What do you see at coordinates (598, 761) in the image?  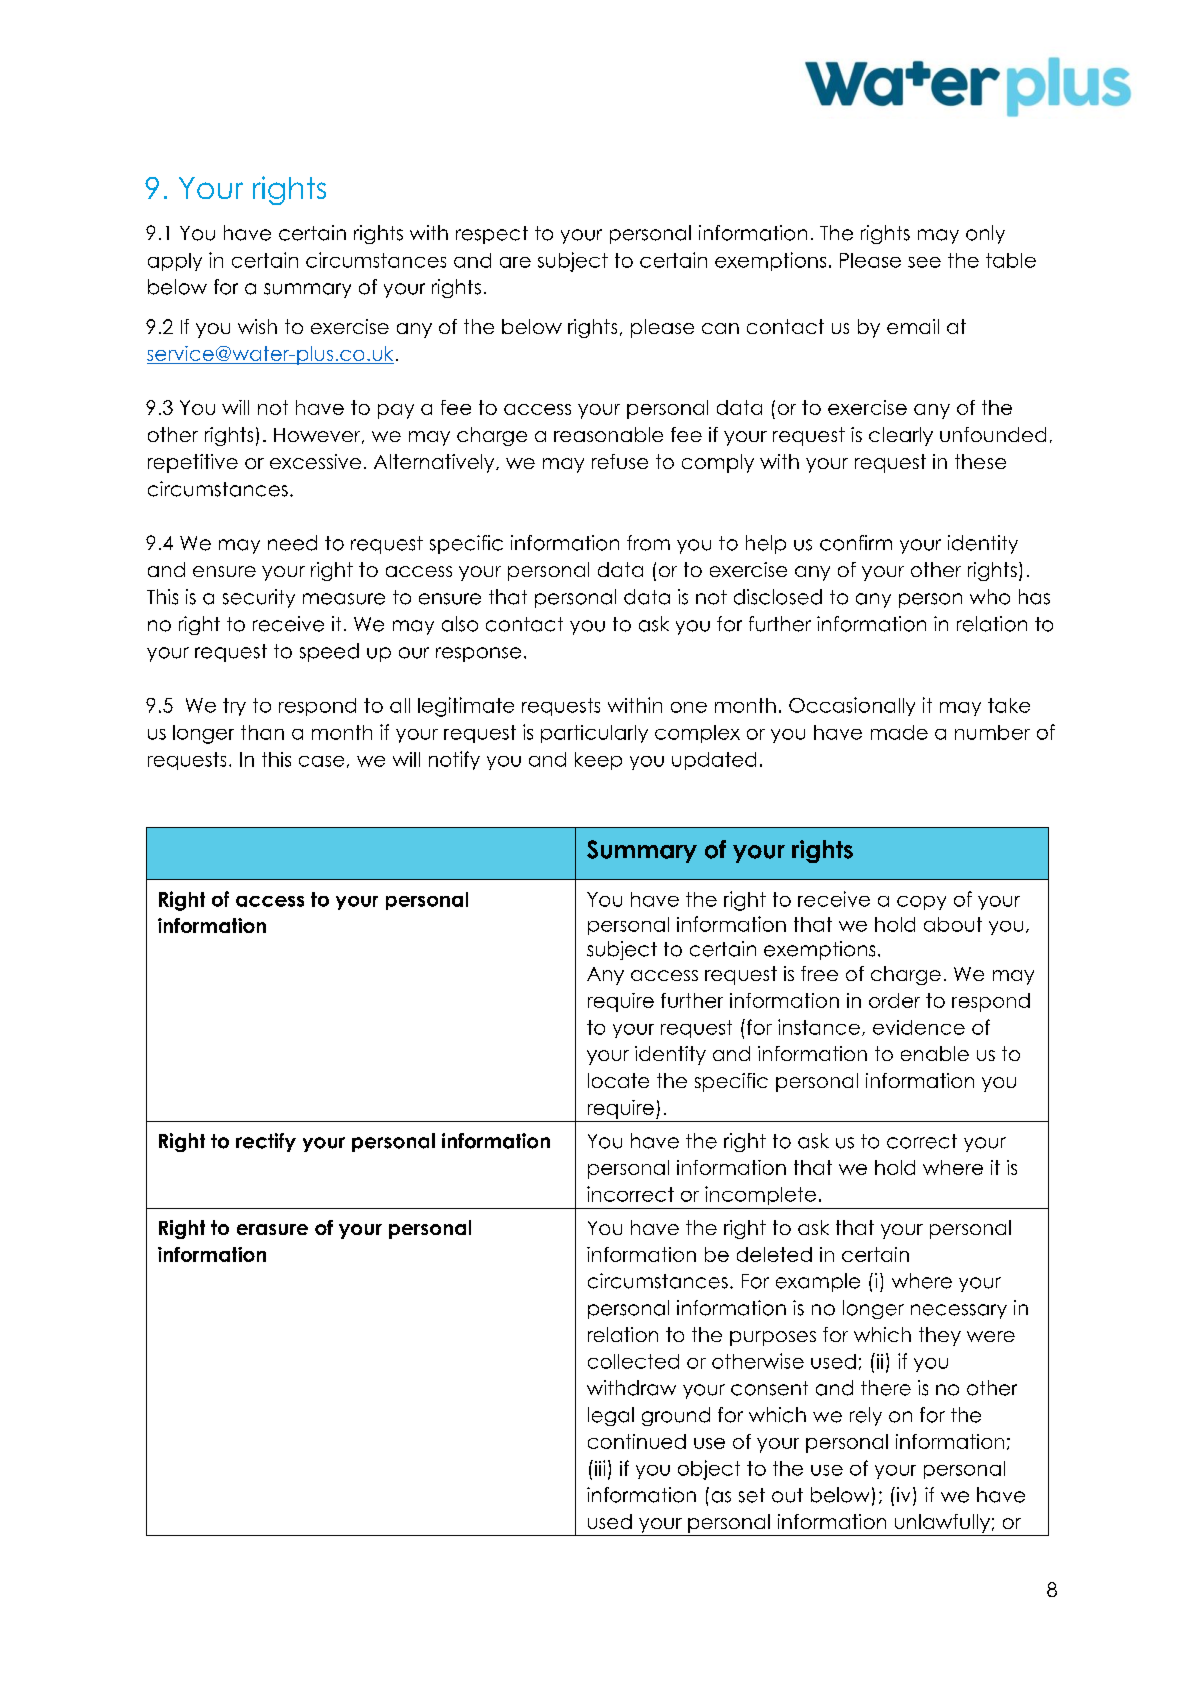 I see `keep` at bounding box center [598, 761].
